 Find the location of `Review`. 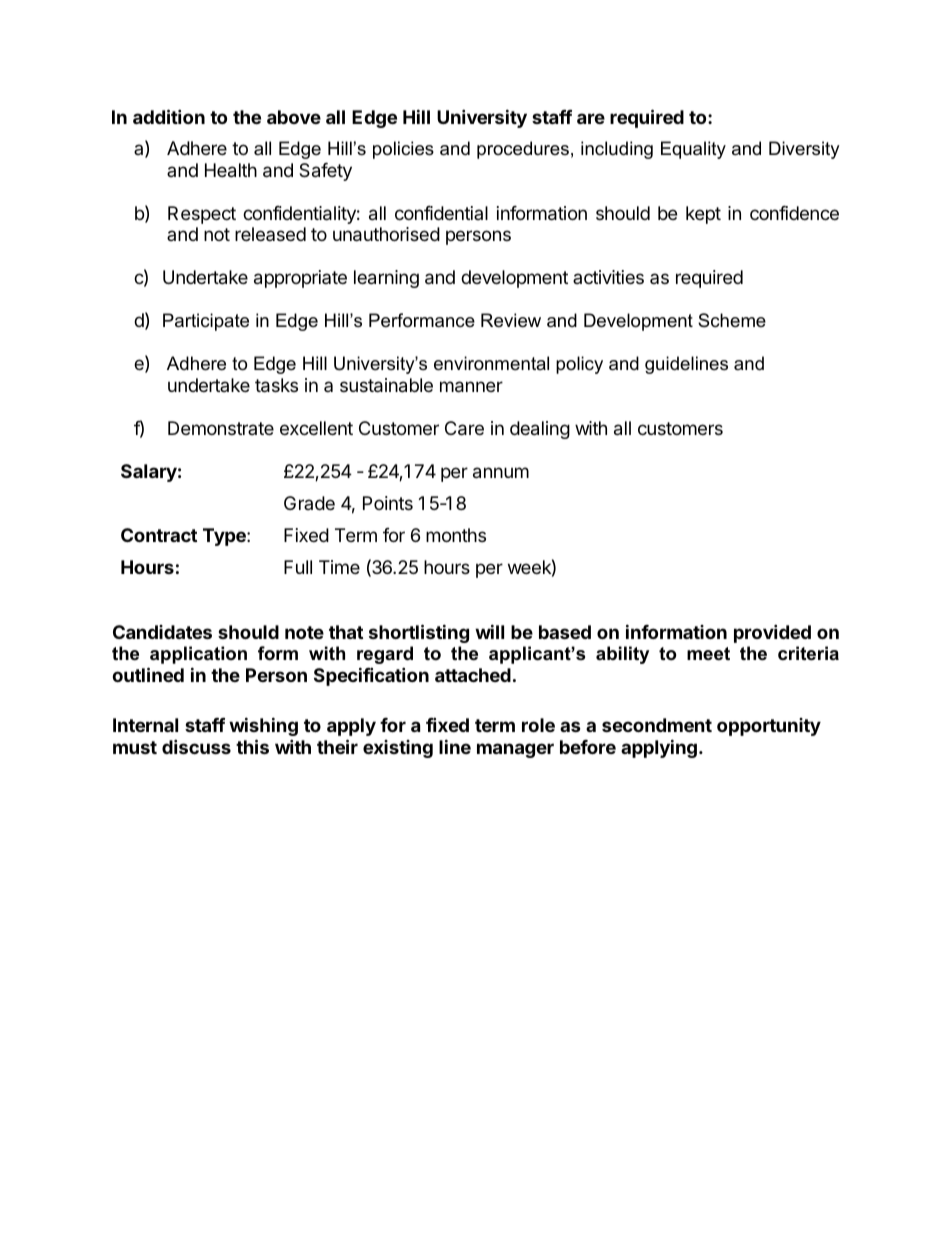

Review is located at coordinates (511, 320).
